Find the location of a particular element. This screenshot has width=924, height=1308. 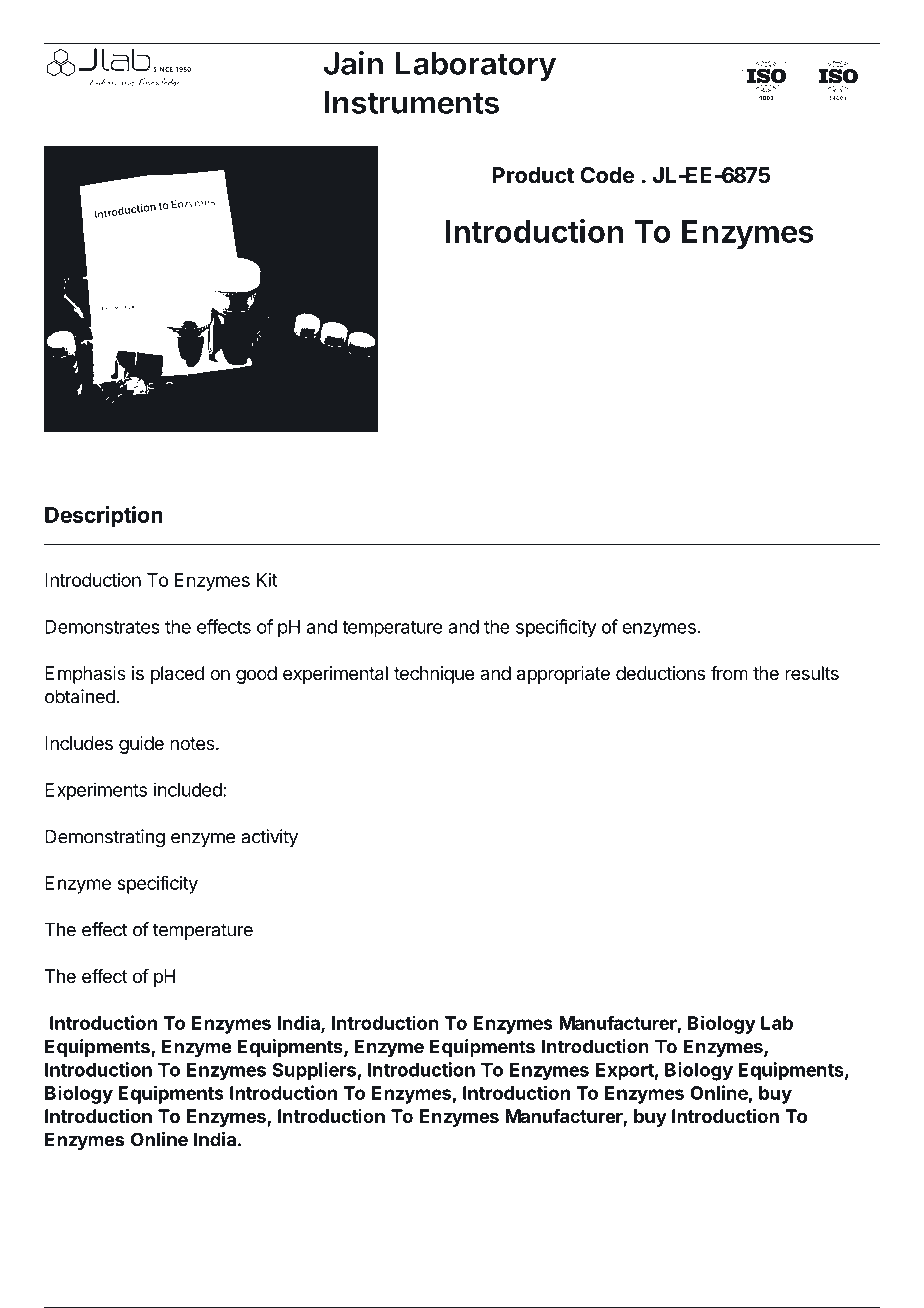

Code is located at coordinates (607, 175).
